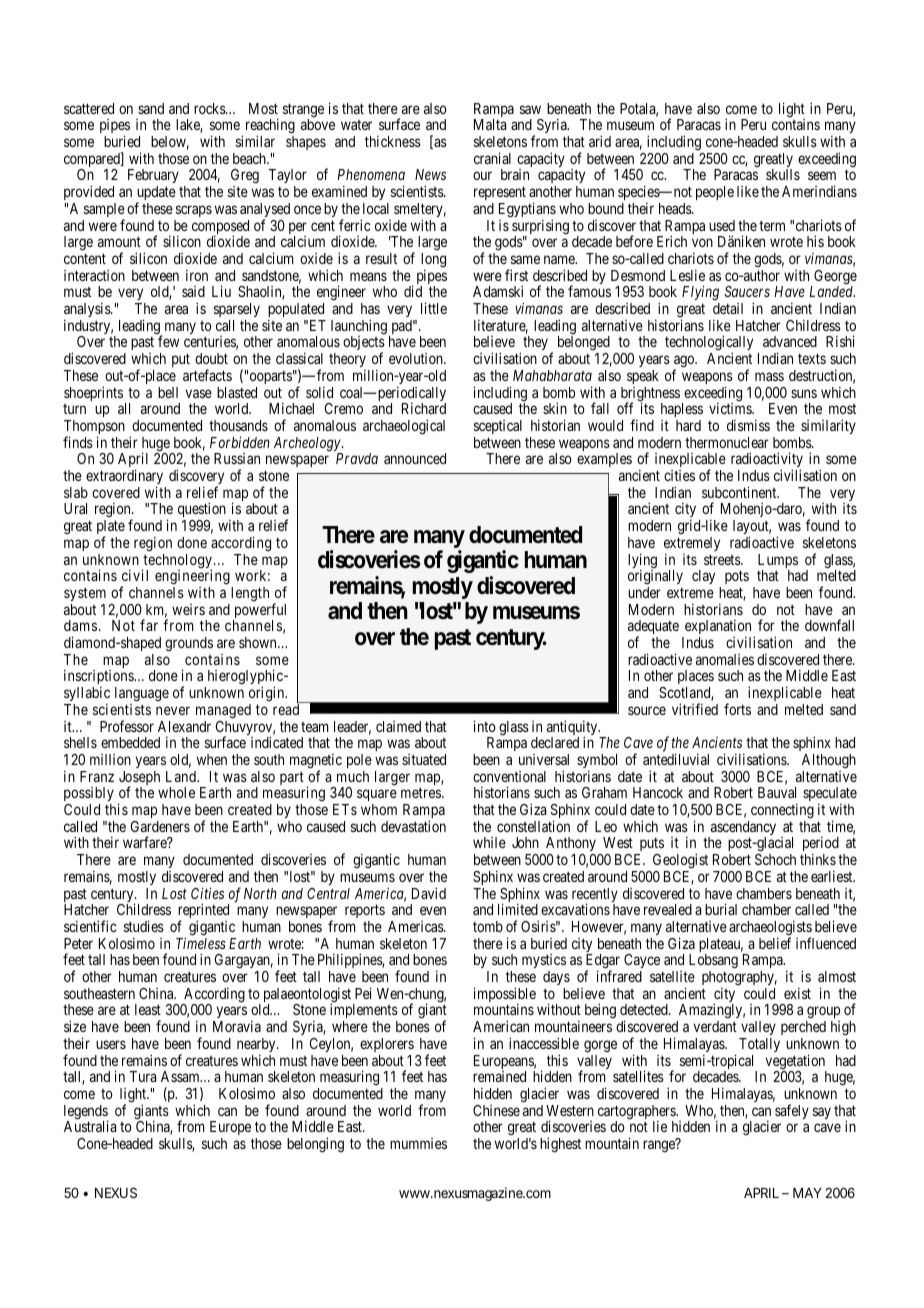  I want to click on sceptical, so click(498, 427).
